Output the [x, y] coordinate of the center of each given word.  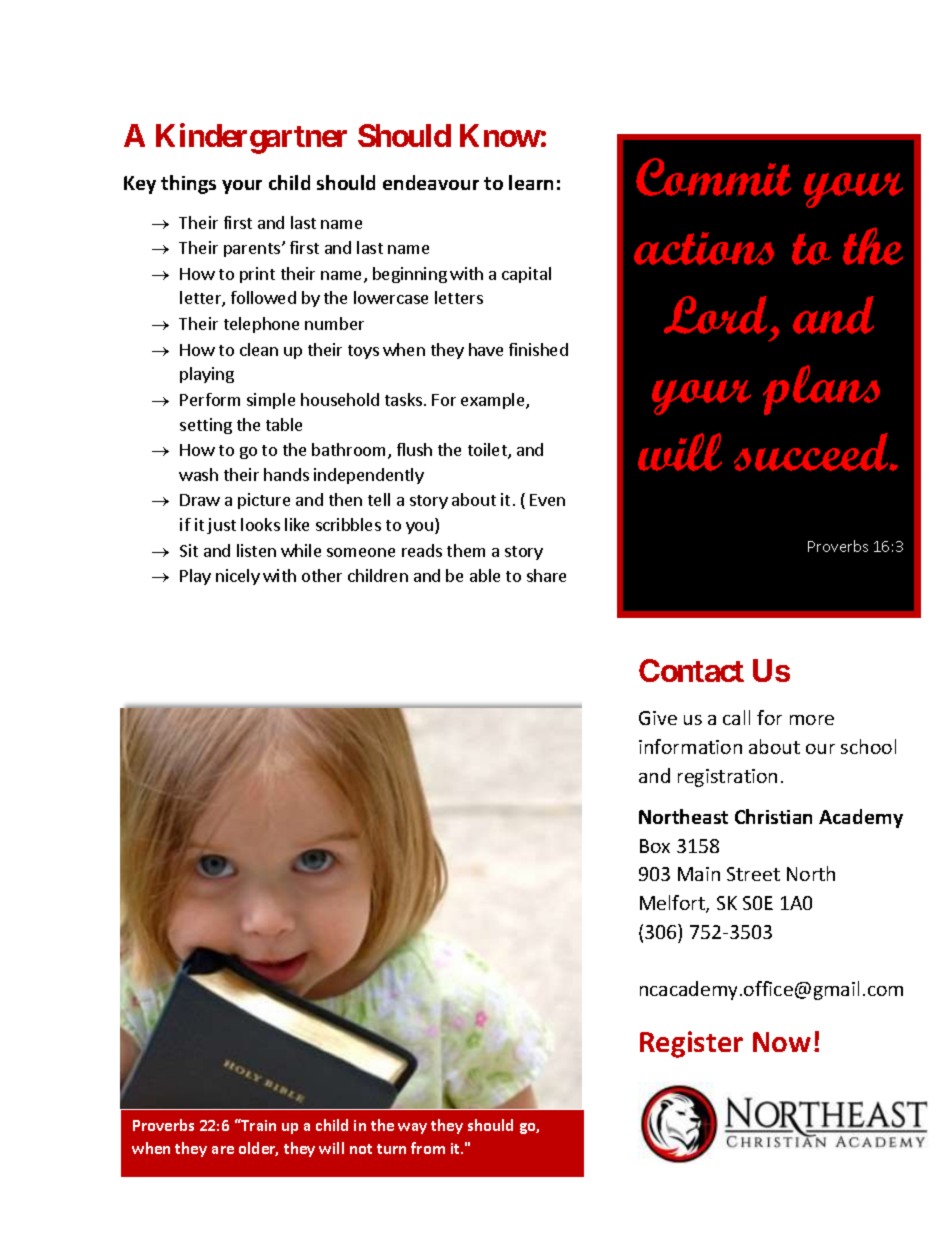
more [812, 720]
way [412, 1128]
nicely [238, 577]
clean [259, 349]
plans [821, 390]
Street [753, 874]
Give [658, 718]
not [361, 1149]
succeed [812, 452]
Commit [713, 177]
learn [531, 182]
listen [256, 550]
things [188, 184]
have [486, 349]
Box [655, 846]
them [466, 550]
